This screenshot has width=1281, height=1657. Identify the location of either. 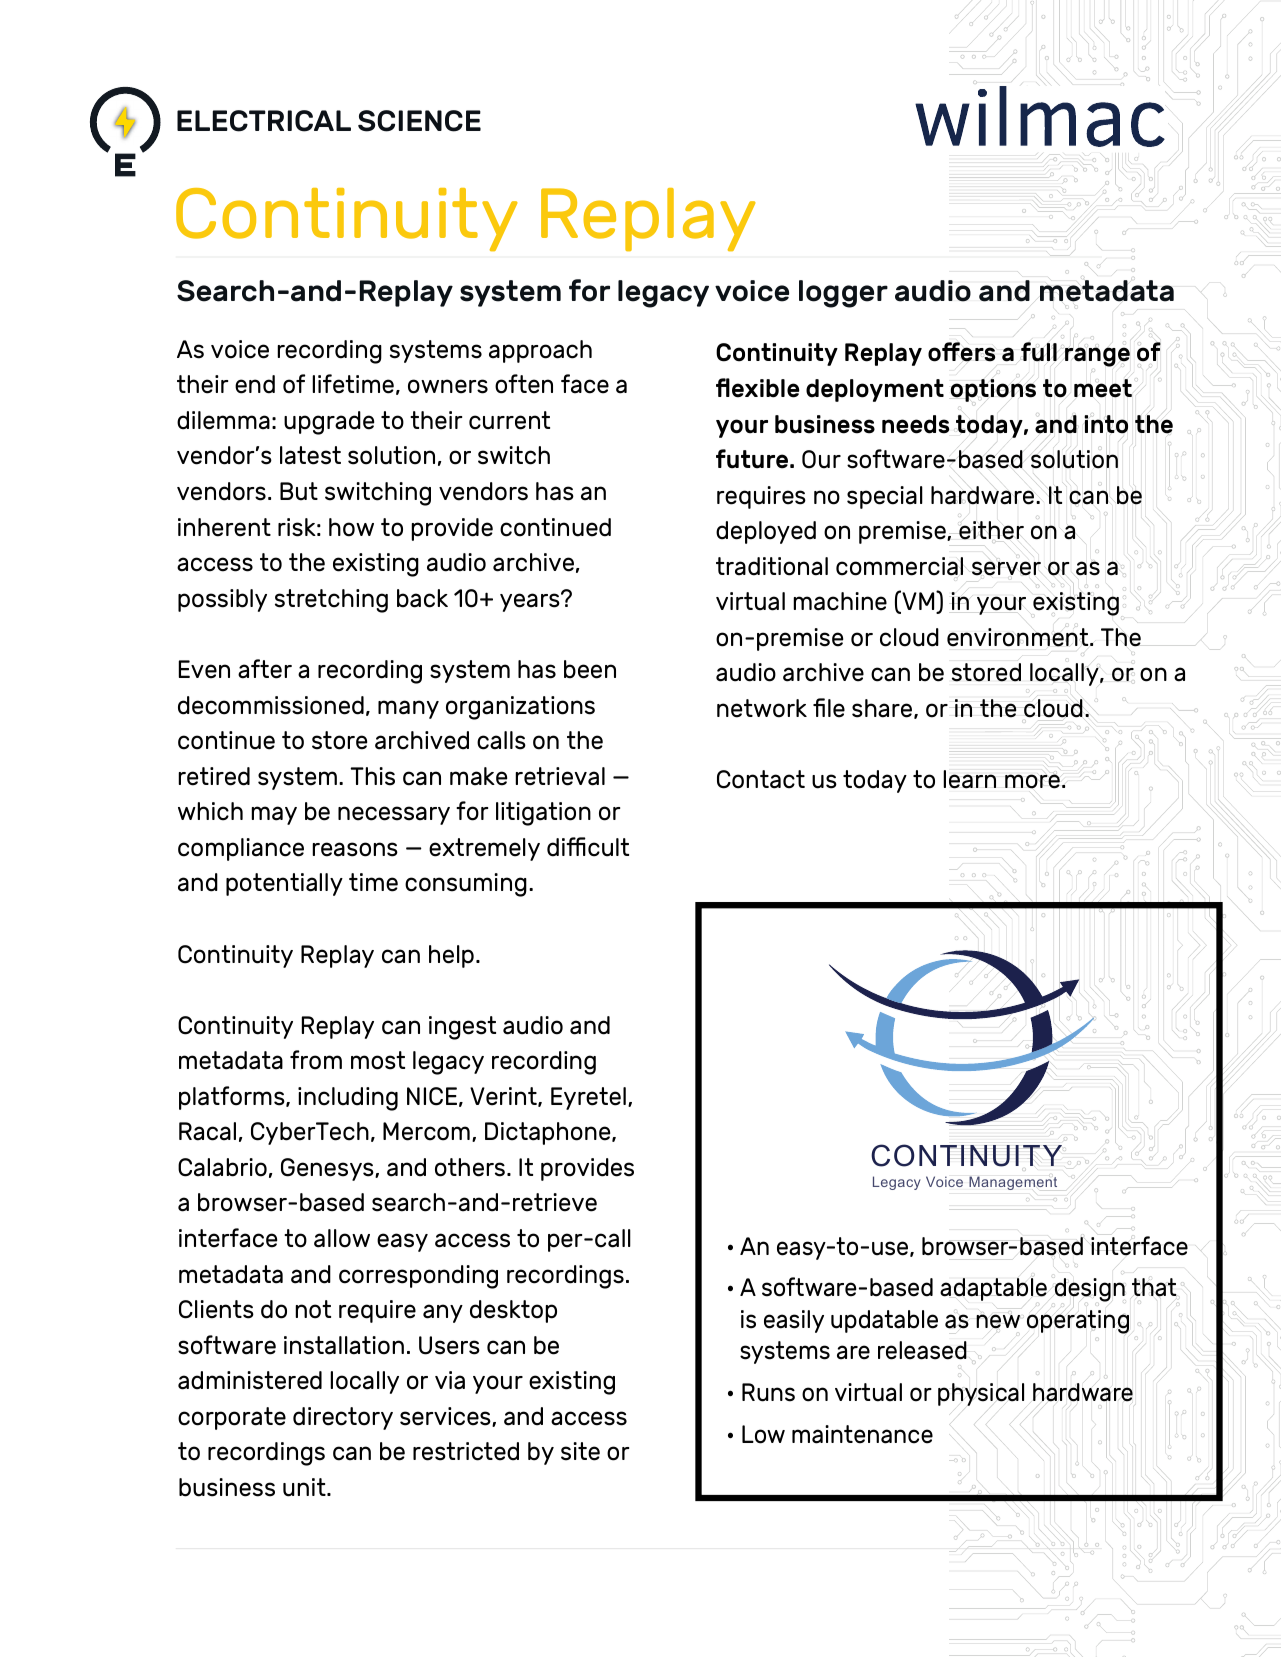
(991, 530).
